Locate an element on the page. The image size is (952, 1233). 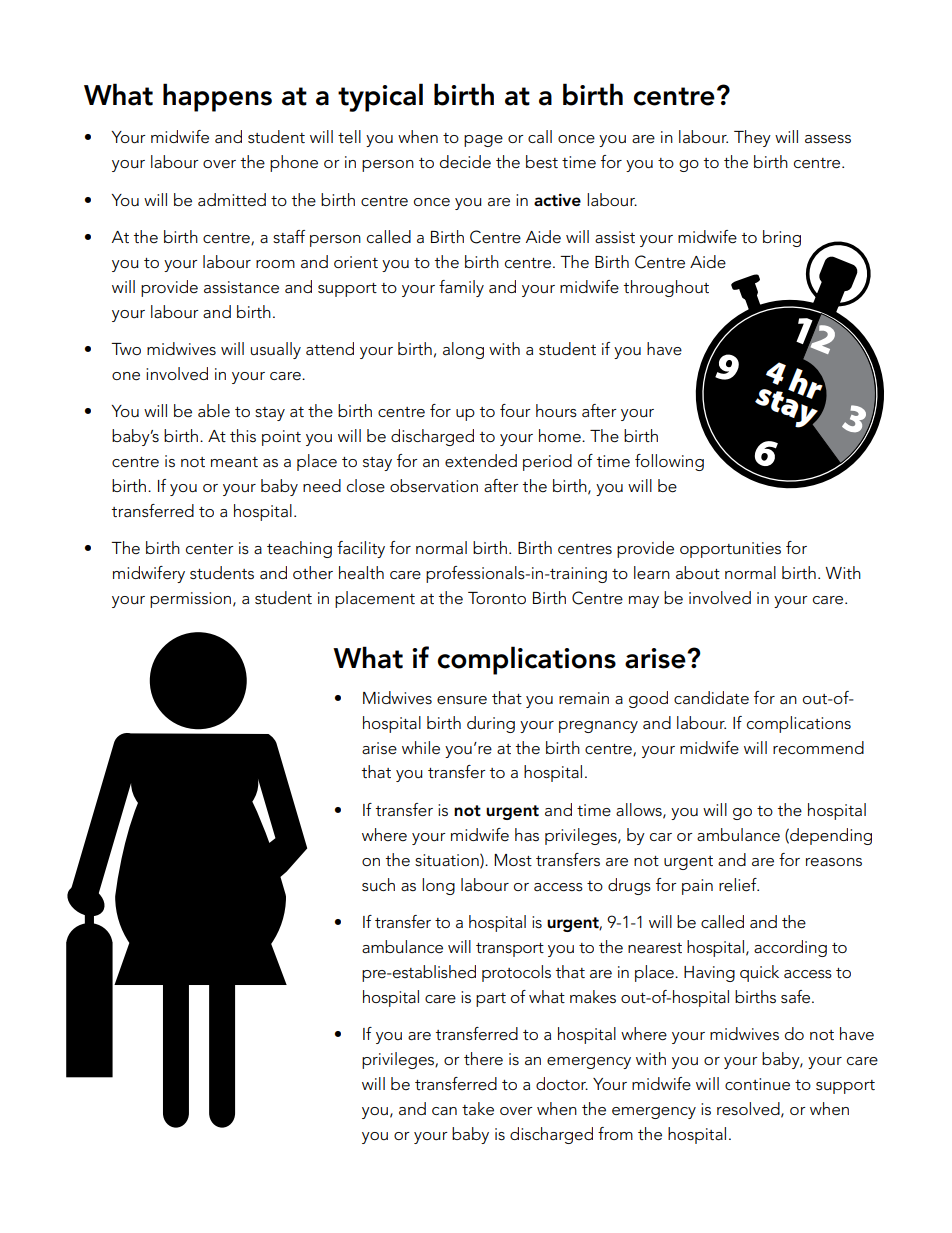
happens is located at coordinates (217, 97).
